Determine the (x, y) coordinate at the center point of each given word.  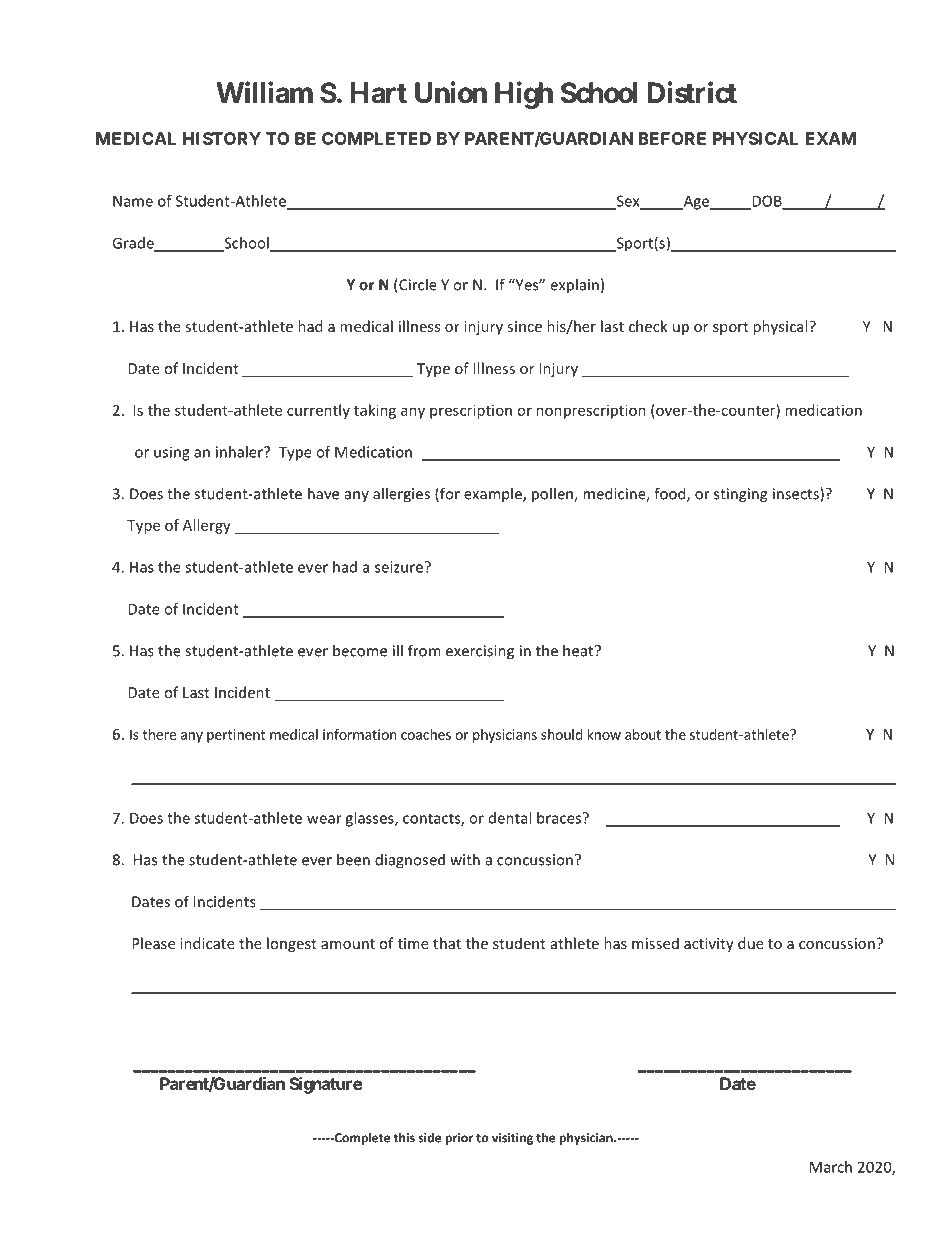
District (692, 92)
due (751, 943)
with (465, 859)
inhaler (240, 452)
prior (459, 1139)
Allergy (207, 526)
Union (451, 92)
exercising (480, 652)
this (404, 1137)
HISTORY (222, 138)
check (648, 326)
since (524, 326)
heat (579, 650)
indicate (207, 943)
